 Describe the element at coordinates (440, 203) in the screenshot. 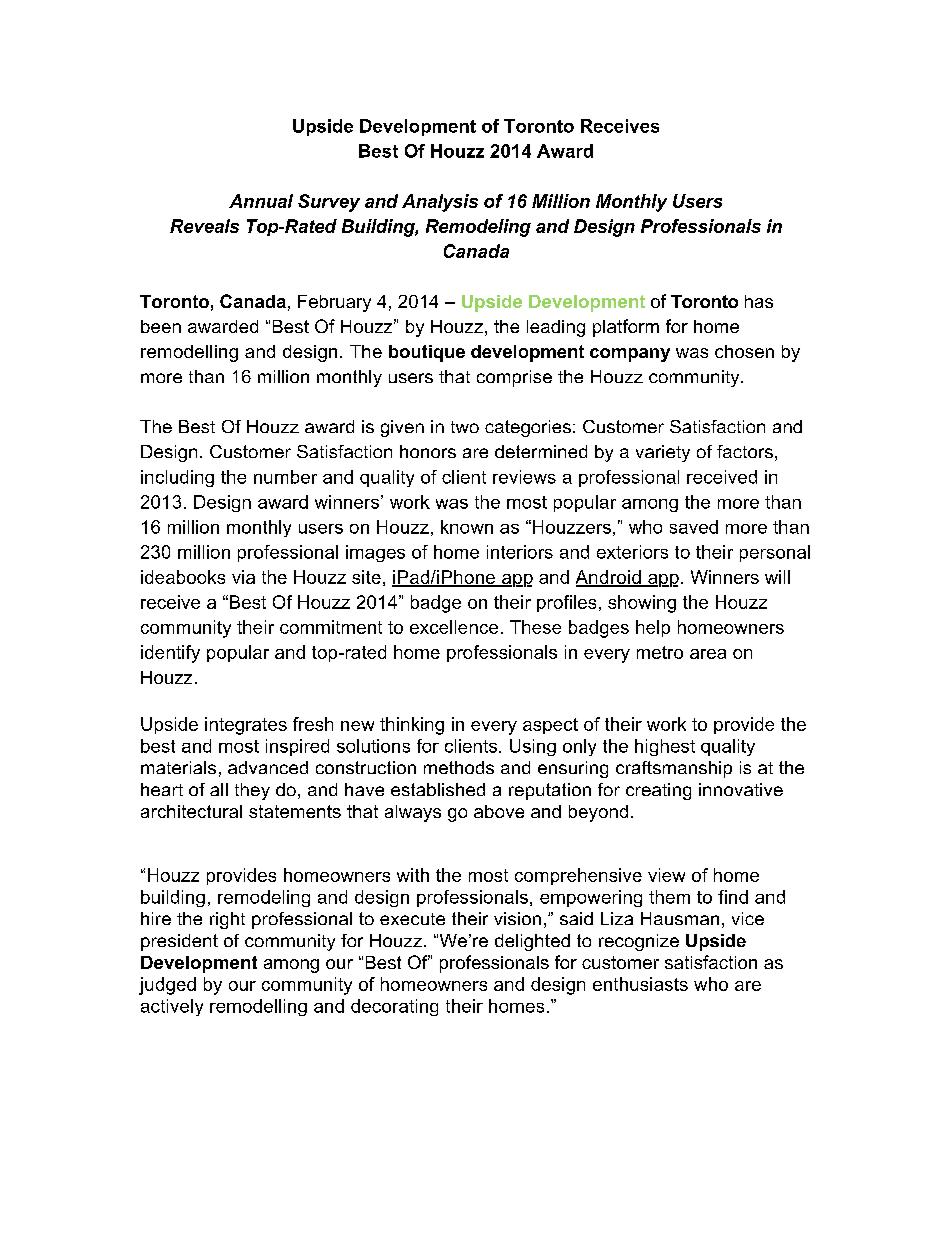

I see `Analysis` at that location.
